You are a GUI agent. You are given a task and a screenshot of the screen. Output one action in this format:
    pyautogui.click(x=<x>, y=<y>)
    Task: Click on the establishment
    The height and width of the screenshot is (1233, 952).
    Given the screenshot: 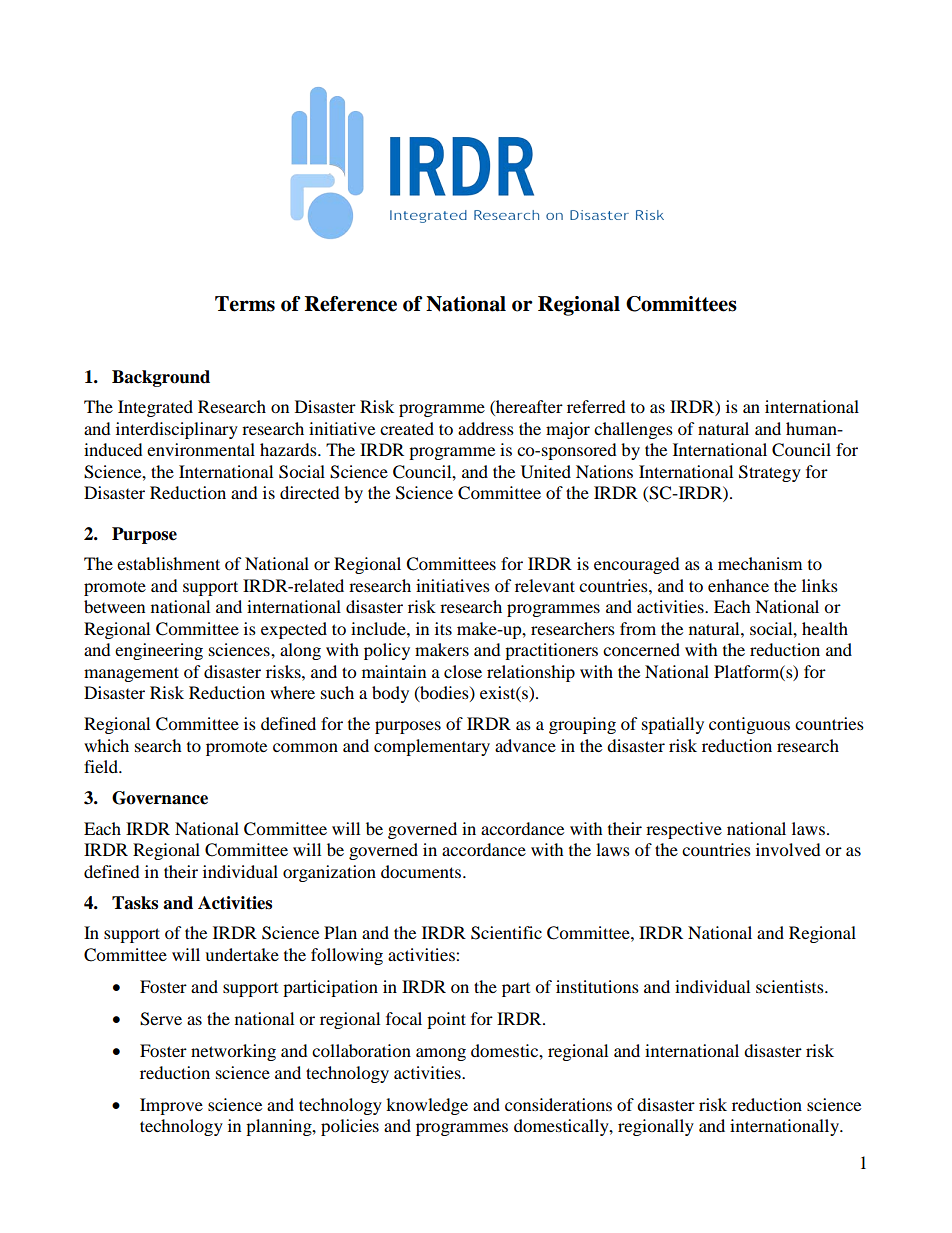 What is the action you would take?
    pyautogui.click(x=168, y=563)
